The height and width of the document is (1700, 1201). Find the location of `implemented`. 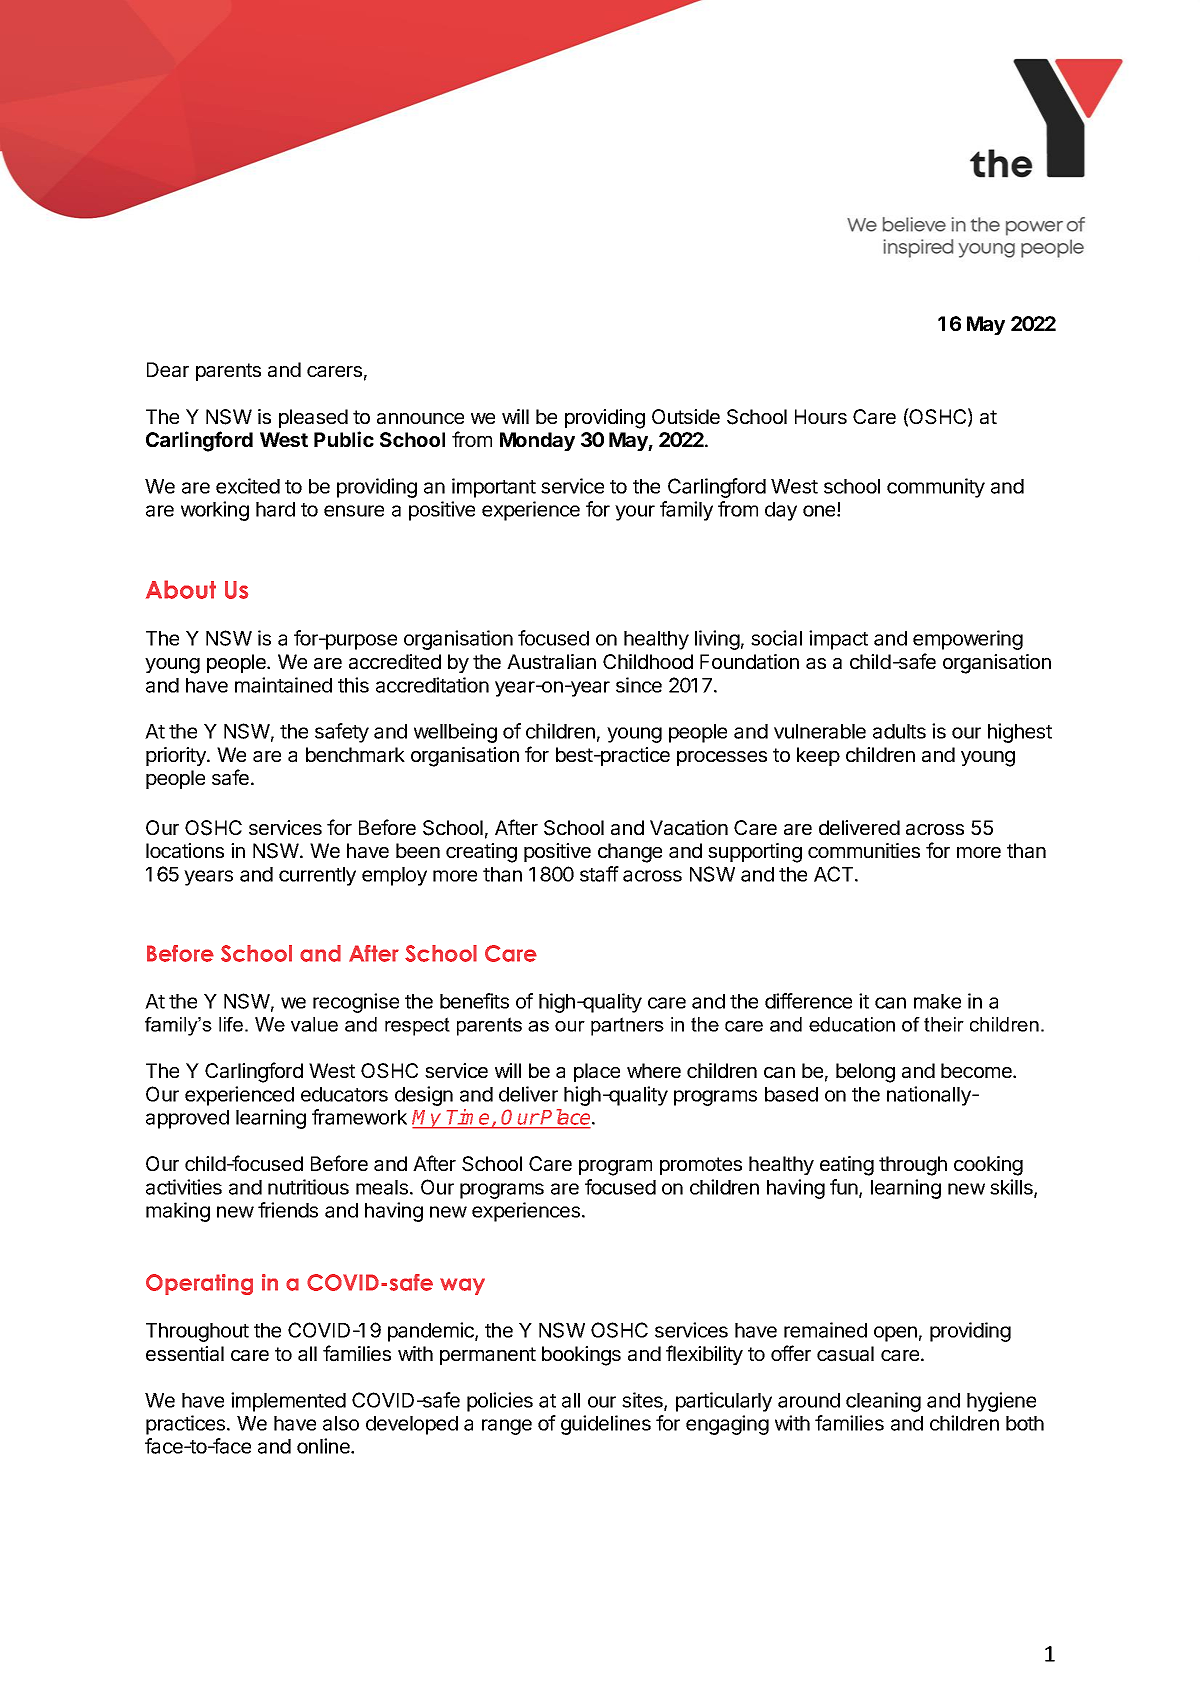

implemented is located at coordinates (288, 1402).
